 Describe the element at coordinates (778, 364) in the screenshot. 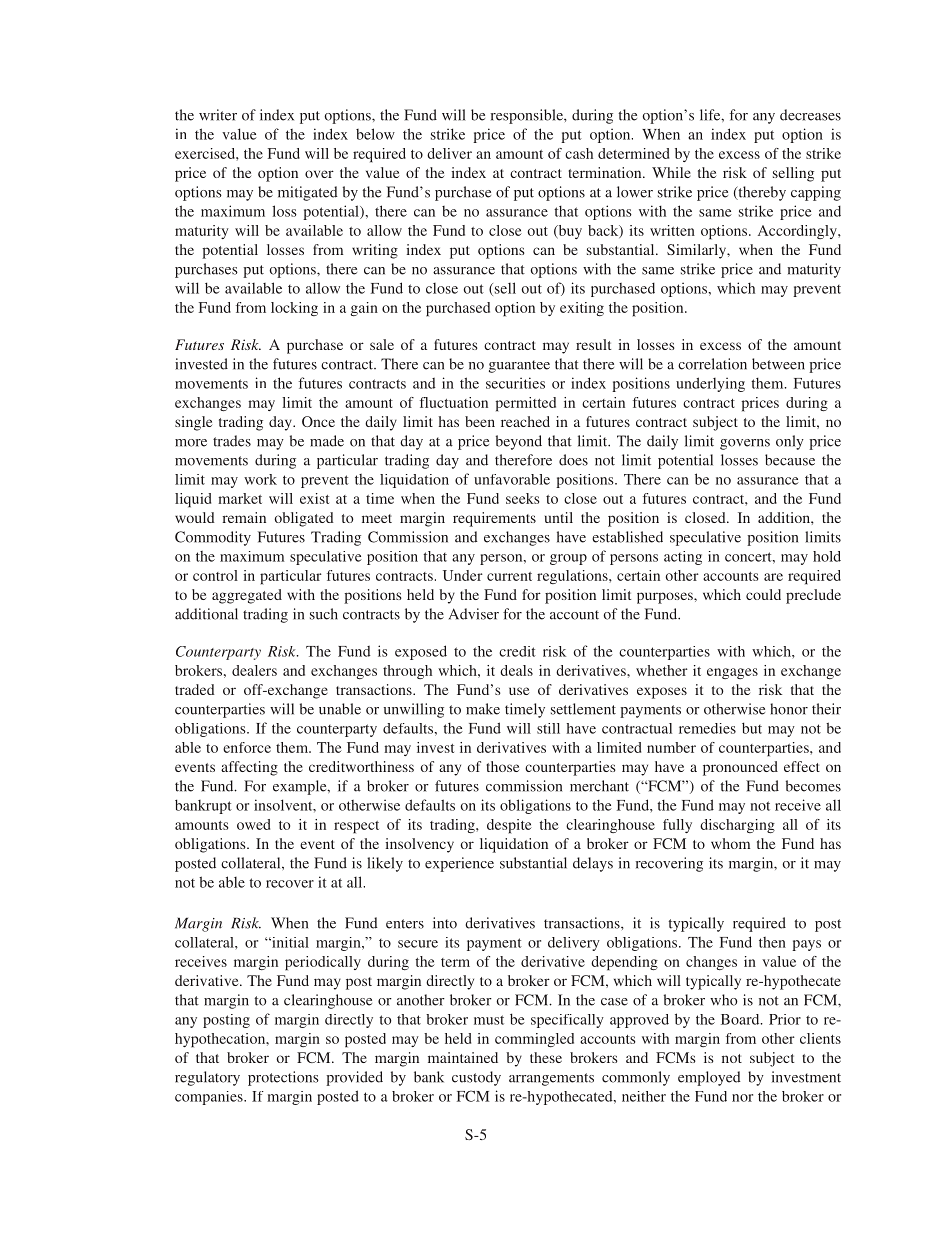

I see `between` at that location.
